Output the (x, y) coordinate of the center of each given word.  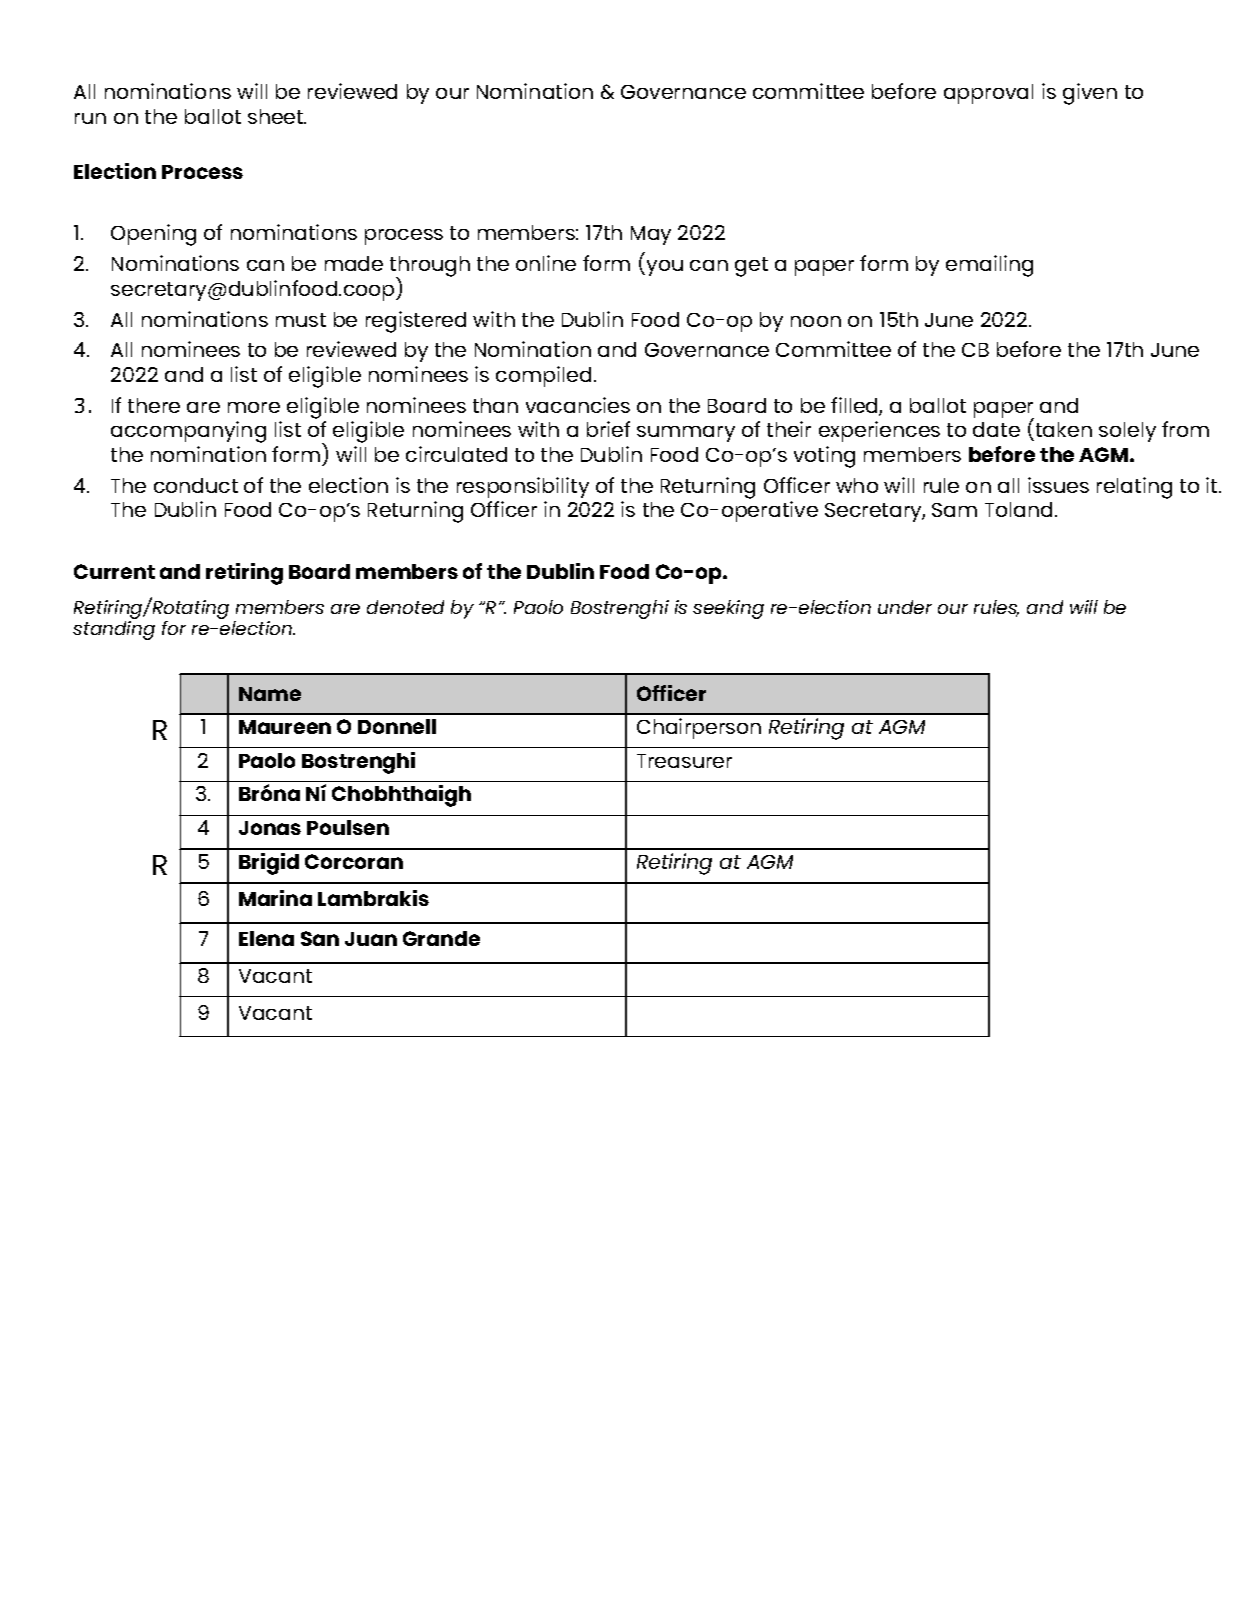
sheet (277, 116)
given (1090, 94)
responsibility (523, 487)
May (651, 235)
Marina (275, 898)
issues (1058, 485)
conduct (196, 485)
